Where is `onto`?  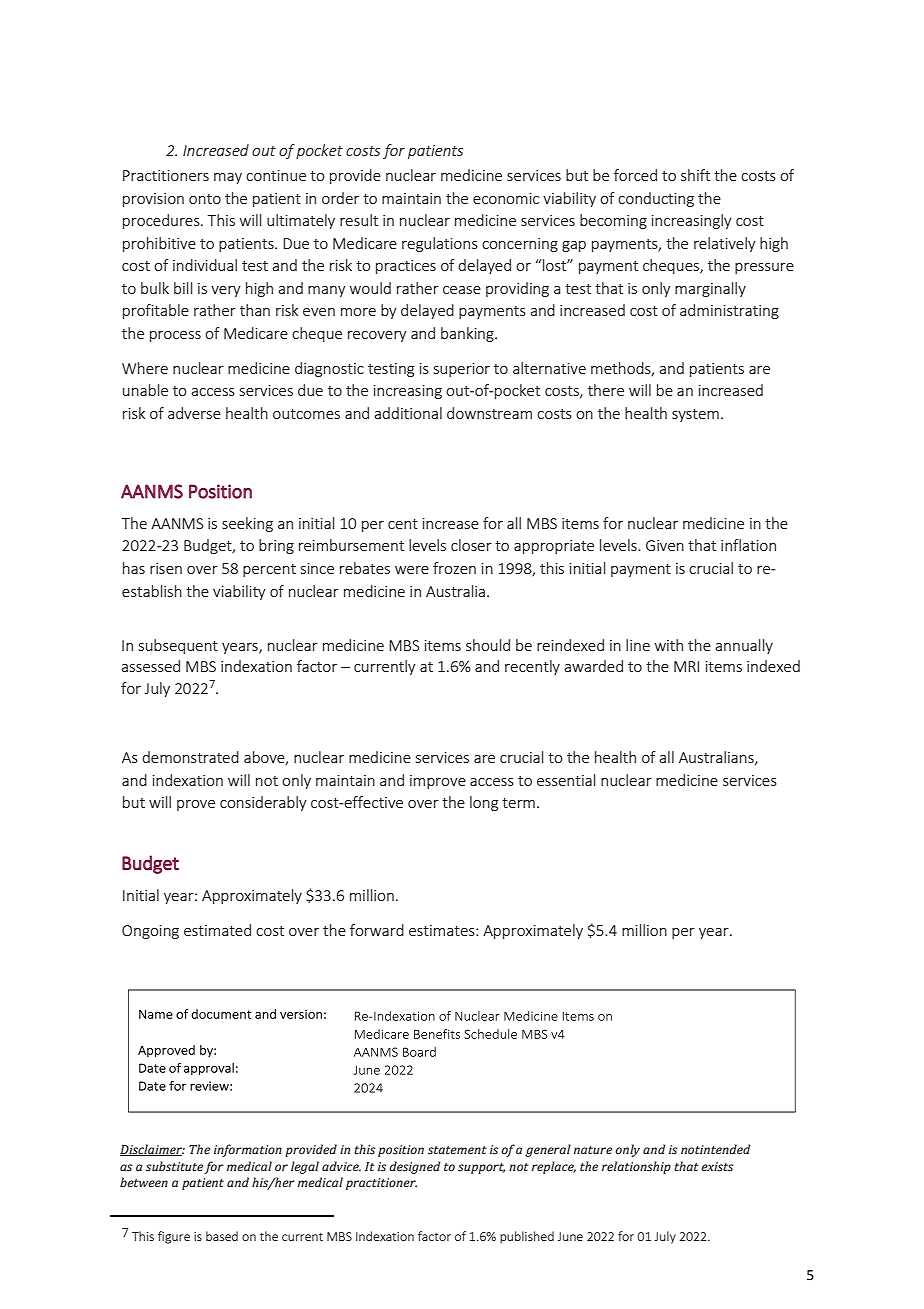 onto is located at coordinates (205, 199).
